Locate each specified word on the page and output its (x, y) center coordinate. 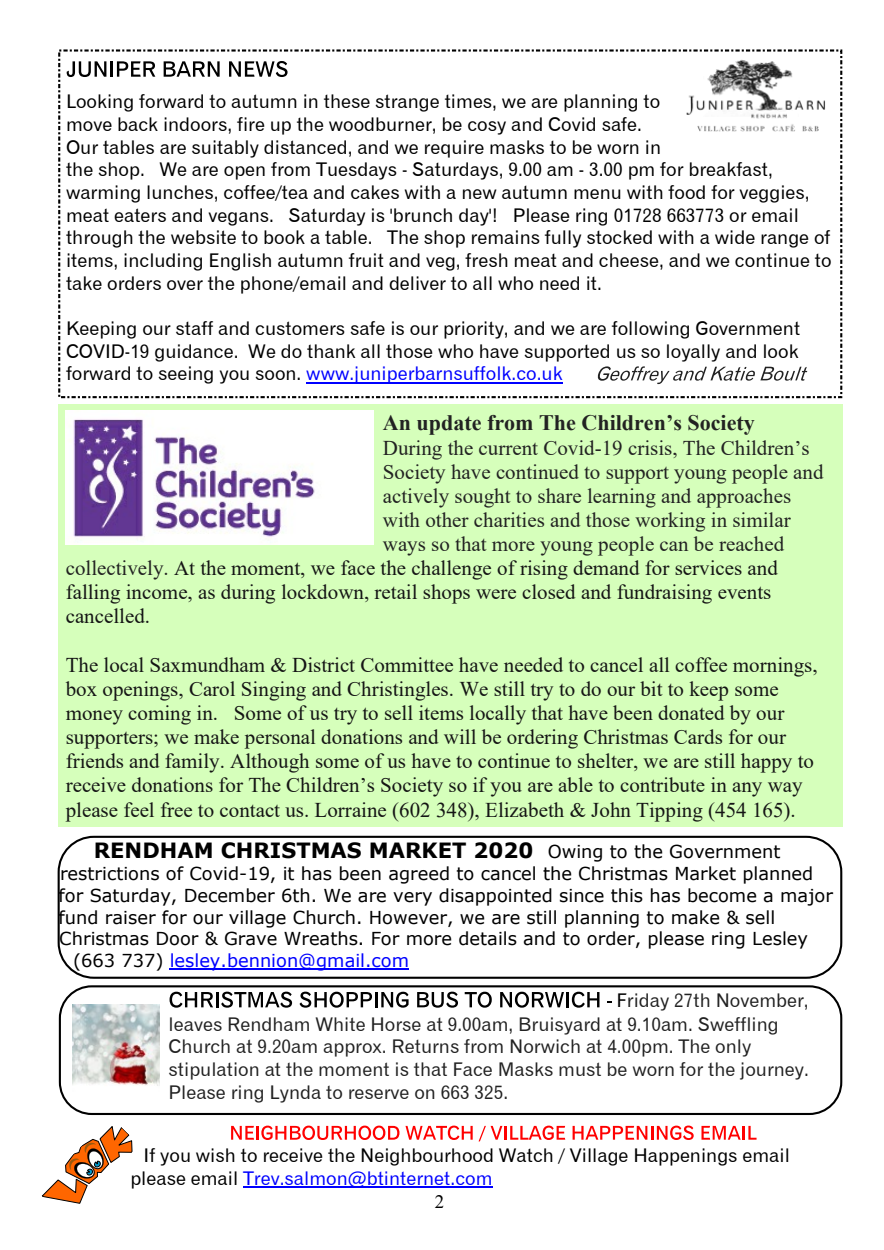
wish (215, 1155)
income (158, 593)
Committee (407, 664)
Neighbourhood (427, 1157)
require (454, 149)
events (744, 593)
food (686, 192)
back (138, 124)
